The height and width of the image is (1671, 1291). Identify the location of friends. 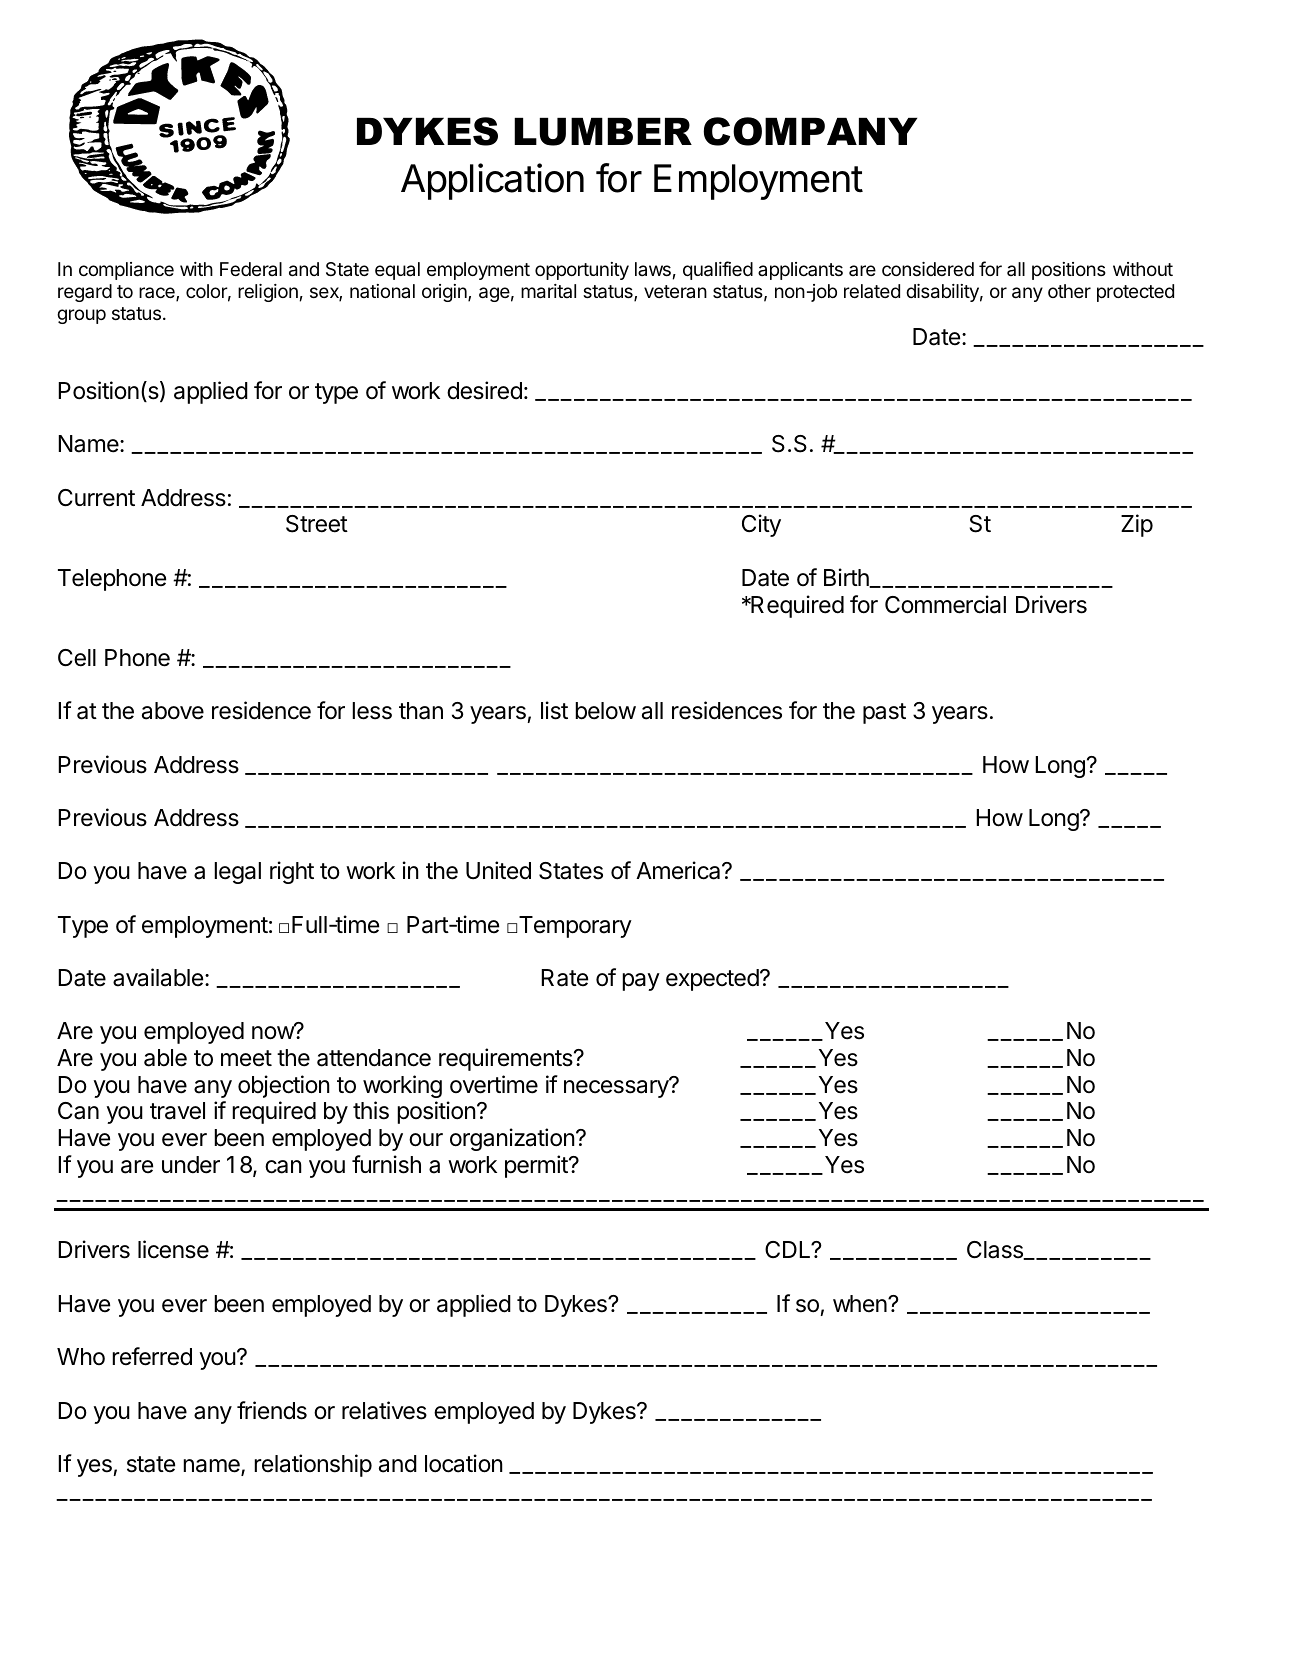
(272, 1410).
